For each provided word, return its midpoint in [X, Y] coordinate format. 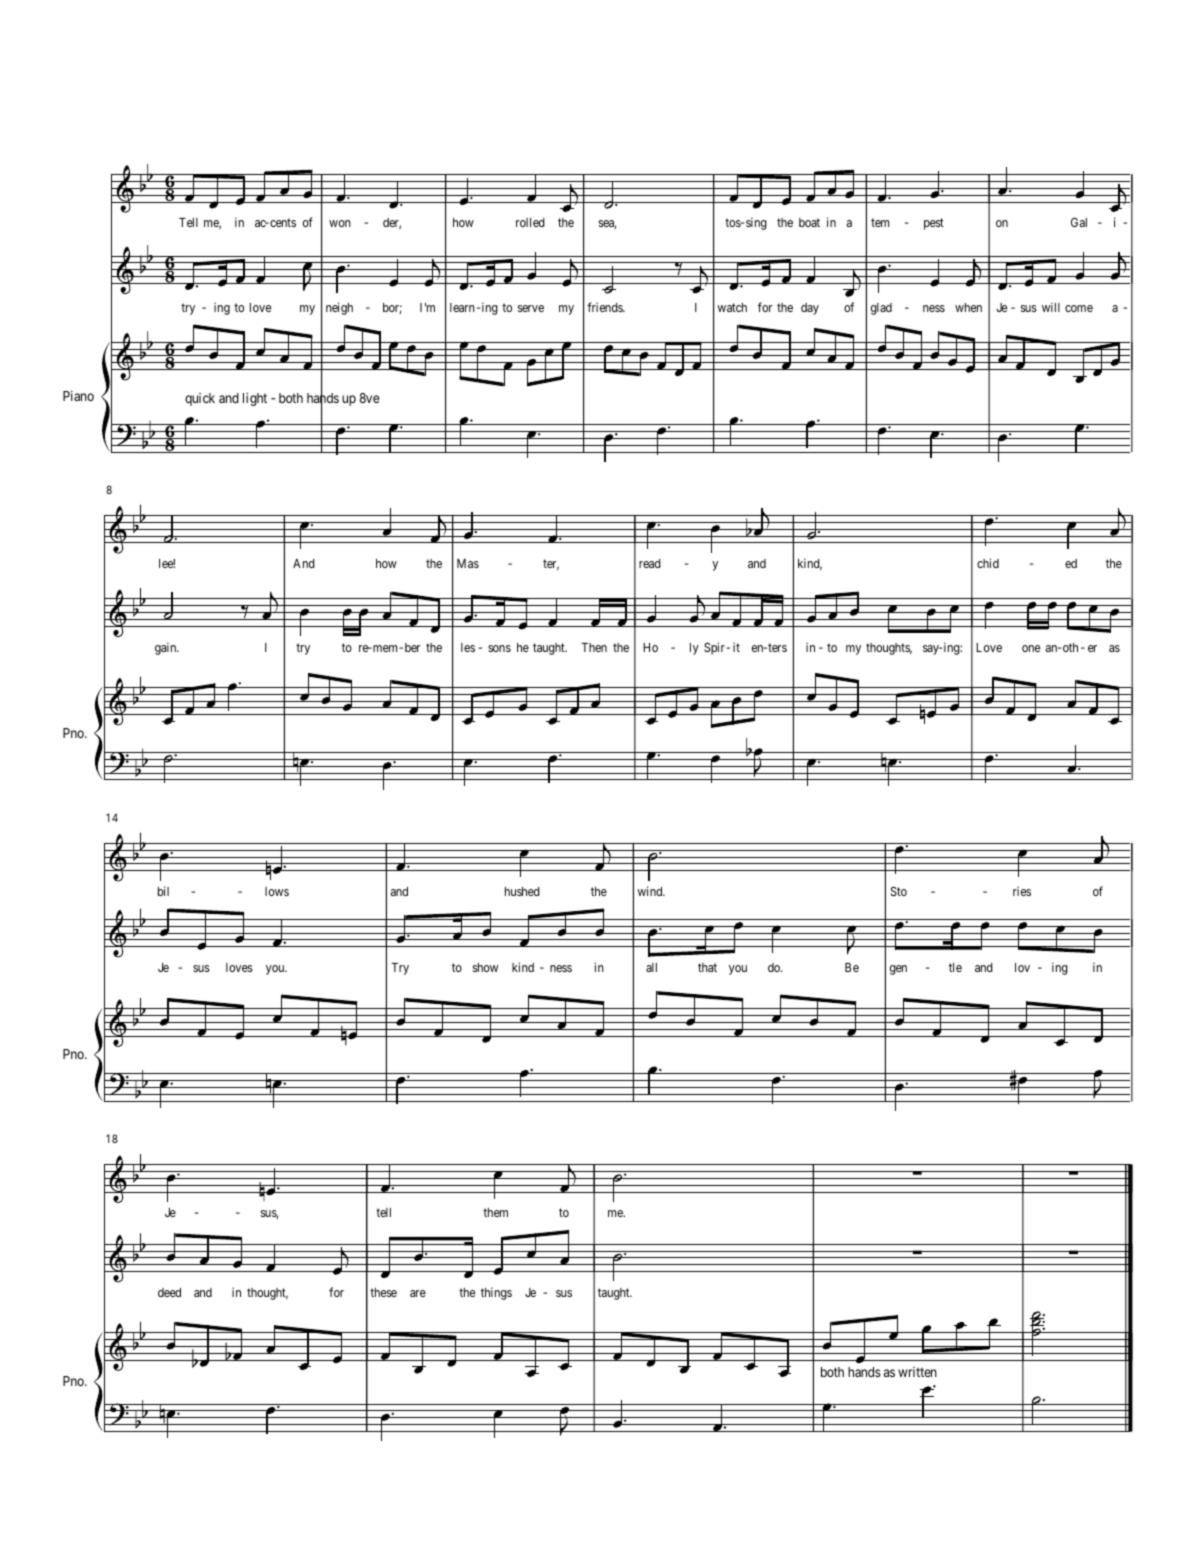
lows [277, 891]
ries [1022, 891]
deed [169, 1292]
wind [651, 891]
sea [607, 224]
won [340, 223]
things [496, 1293]
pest [934, 224]
